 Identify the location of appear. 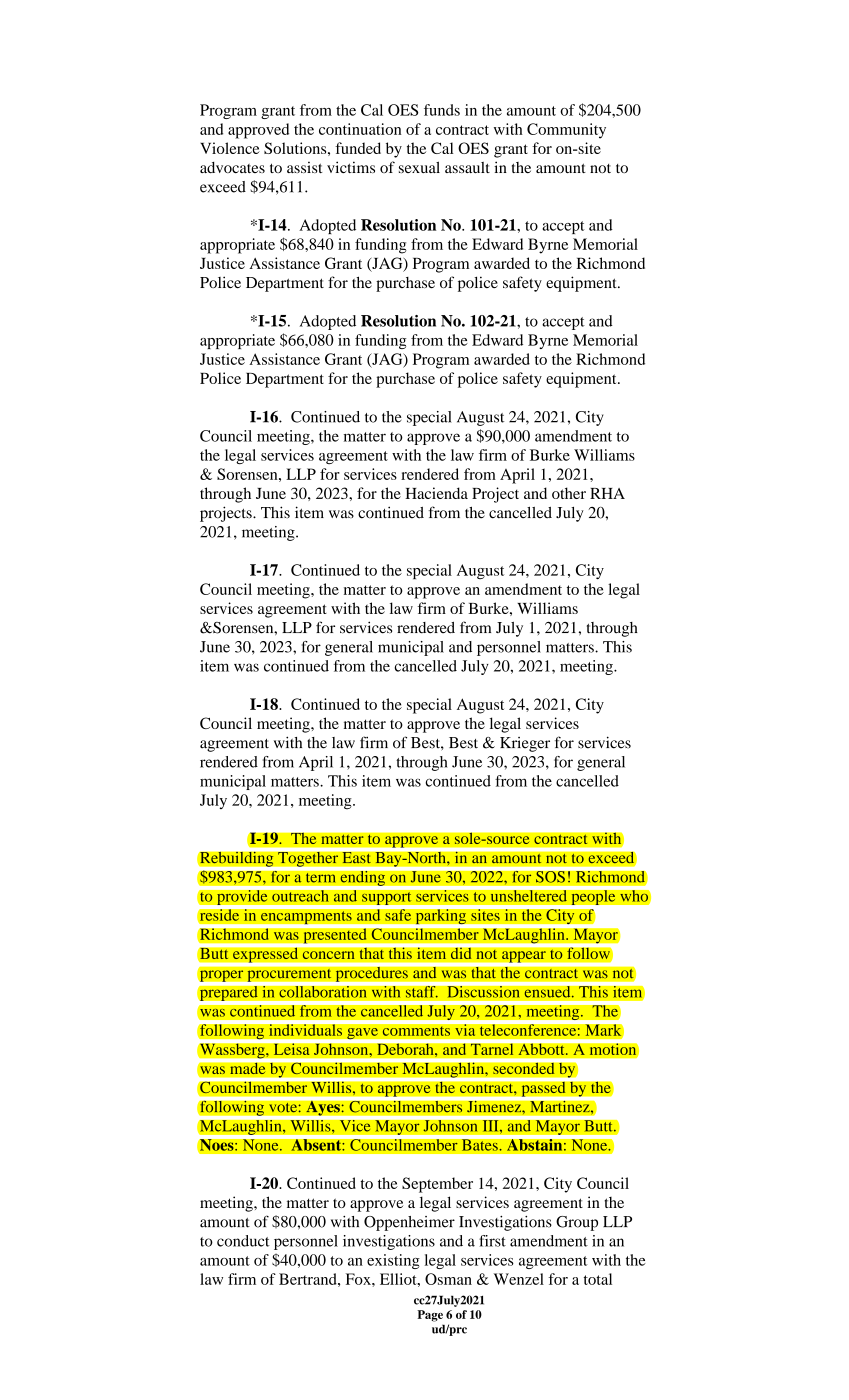
(524, 958).
